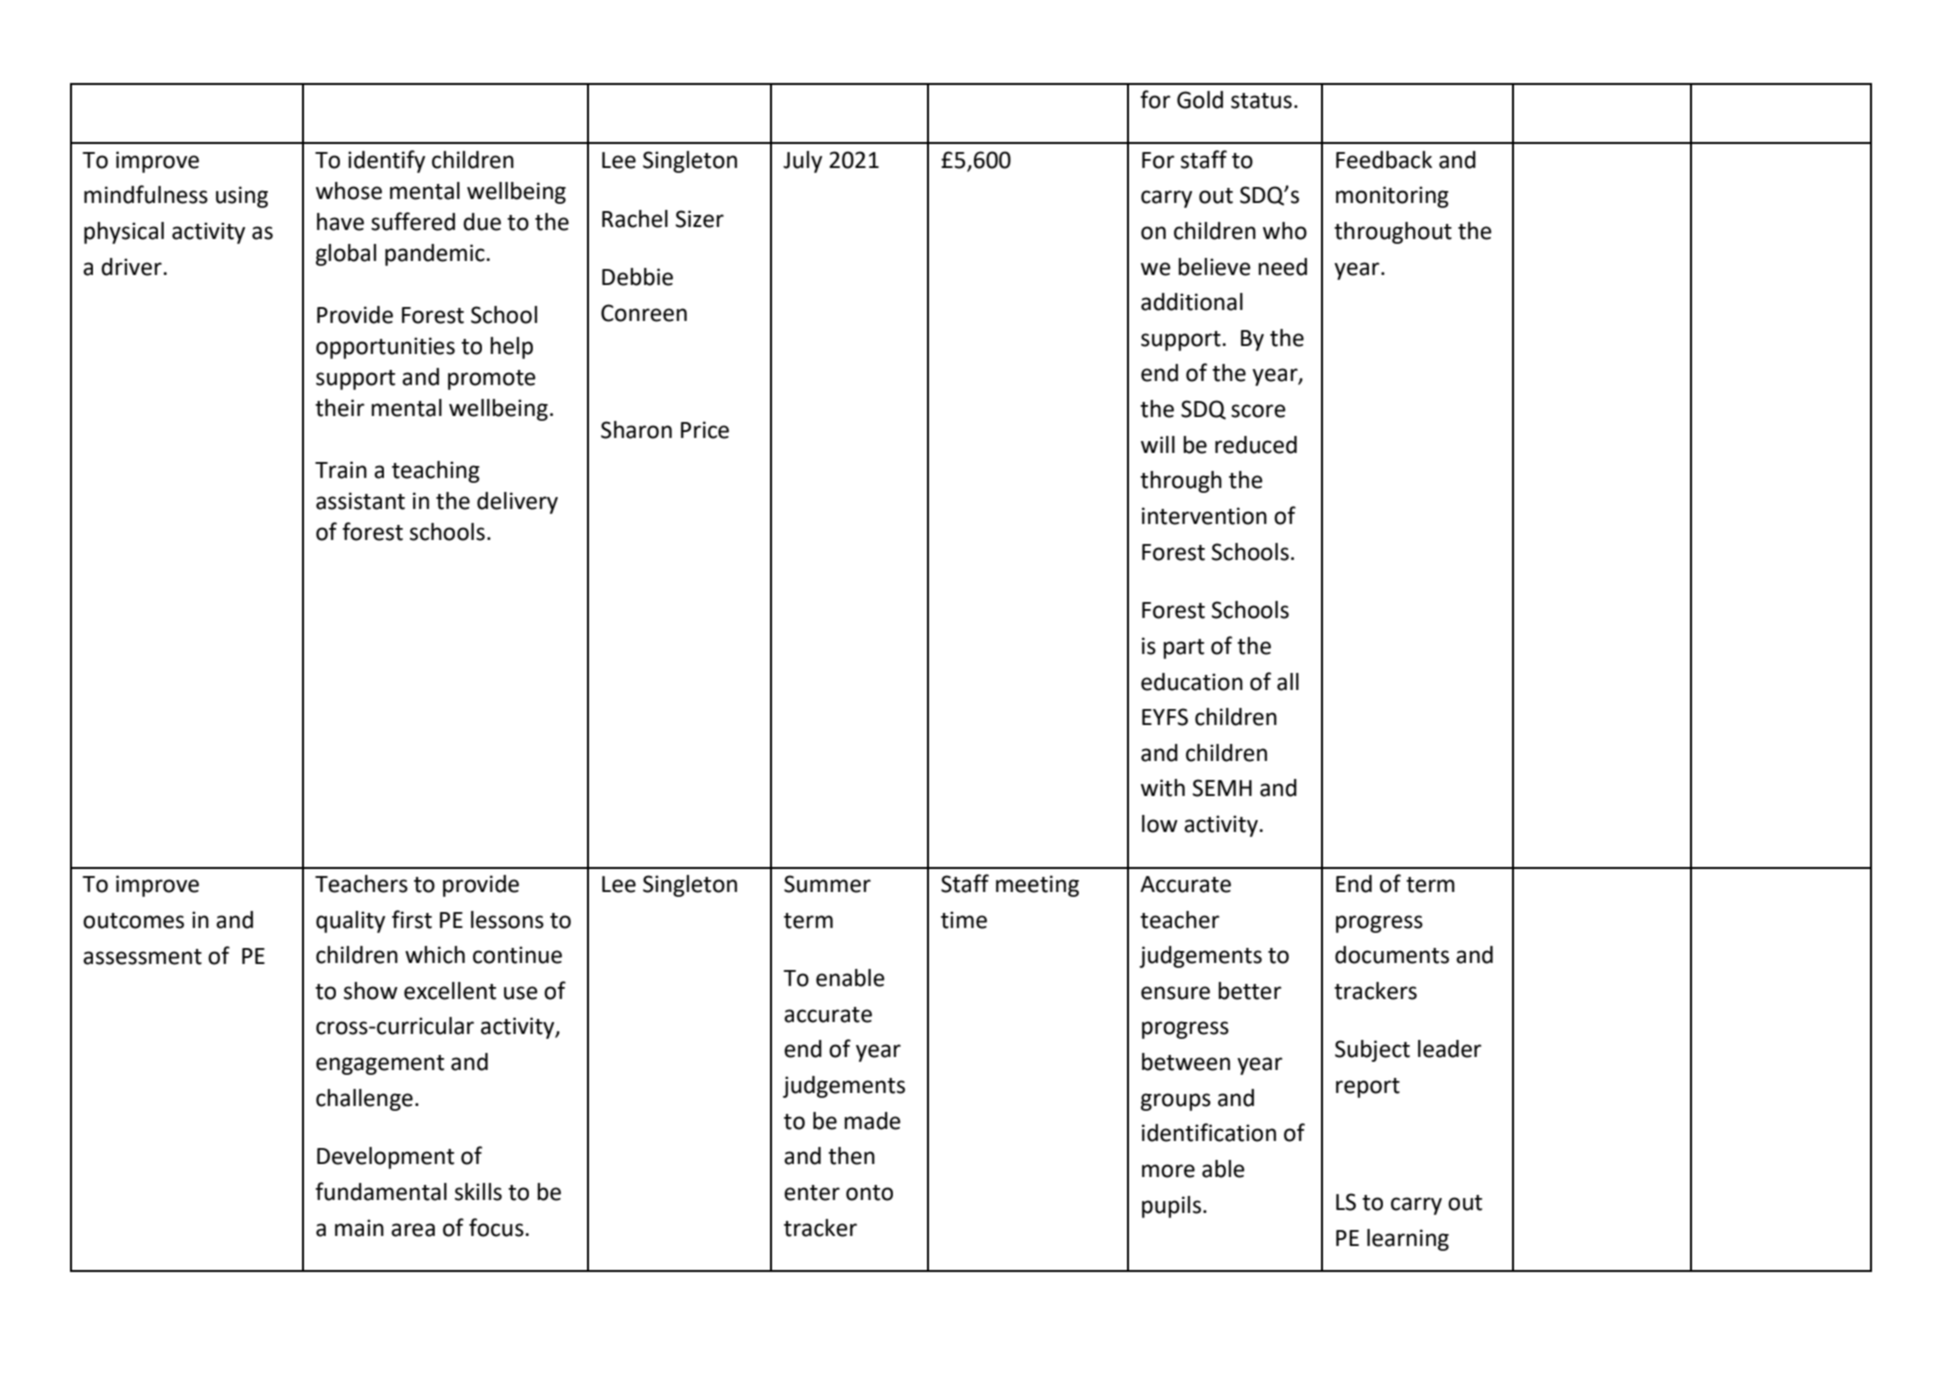  Describe the element at coordinates (360, 501) in the image. I see `assistant` at that location.
